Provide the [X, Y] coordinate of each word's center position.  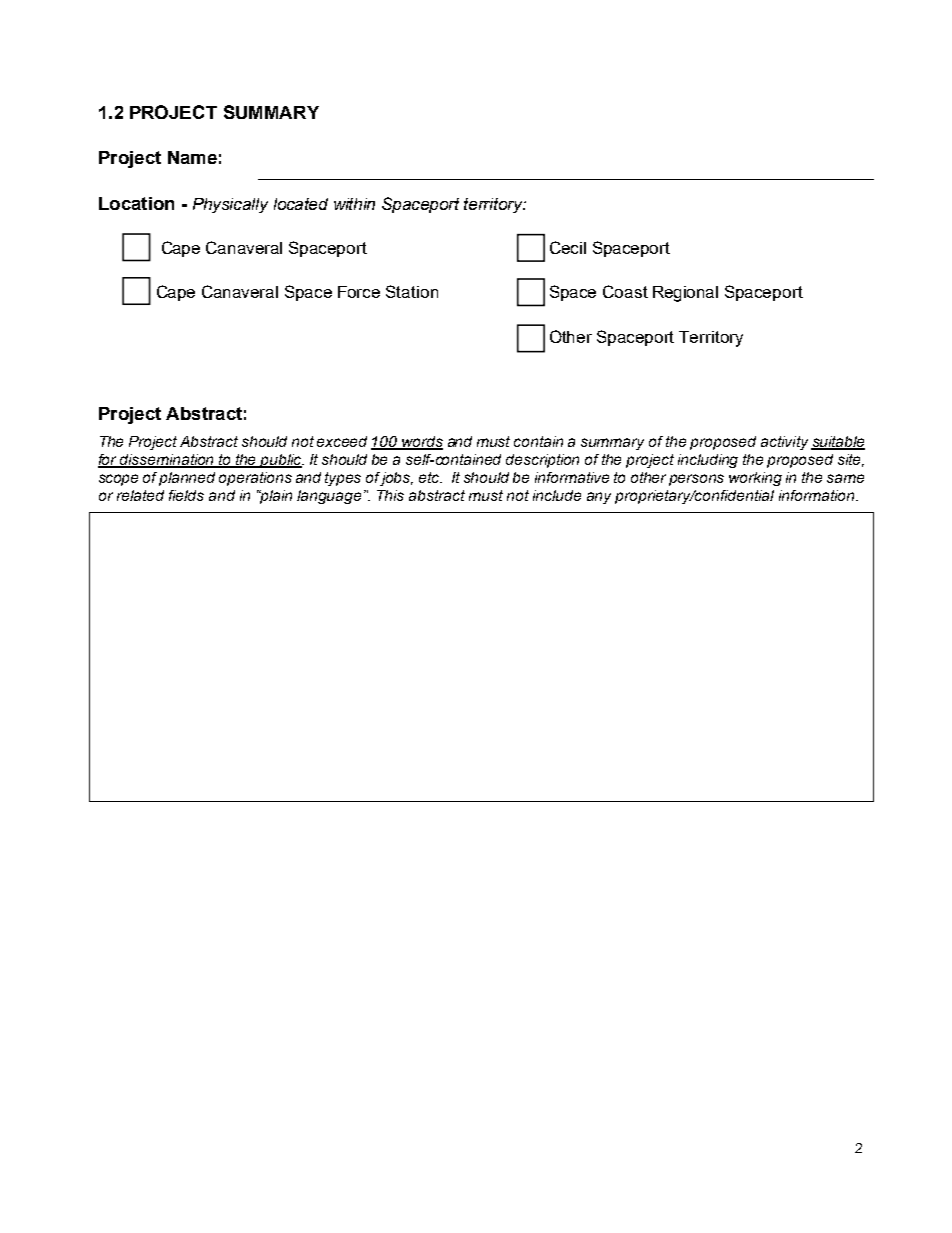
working [755, 479]
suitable [838, 443]
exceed [342, 441]
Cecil [568, 247]
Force [359, 292]
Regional [685, 294]
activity [784, 443]
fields [186, 495]
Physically [230, 205]
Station [412, 291]
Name [192, 157]
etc [430, 477]
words [421, 443]
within [354, 204]
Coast [625, 291]
